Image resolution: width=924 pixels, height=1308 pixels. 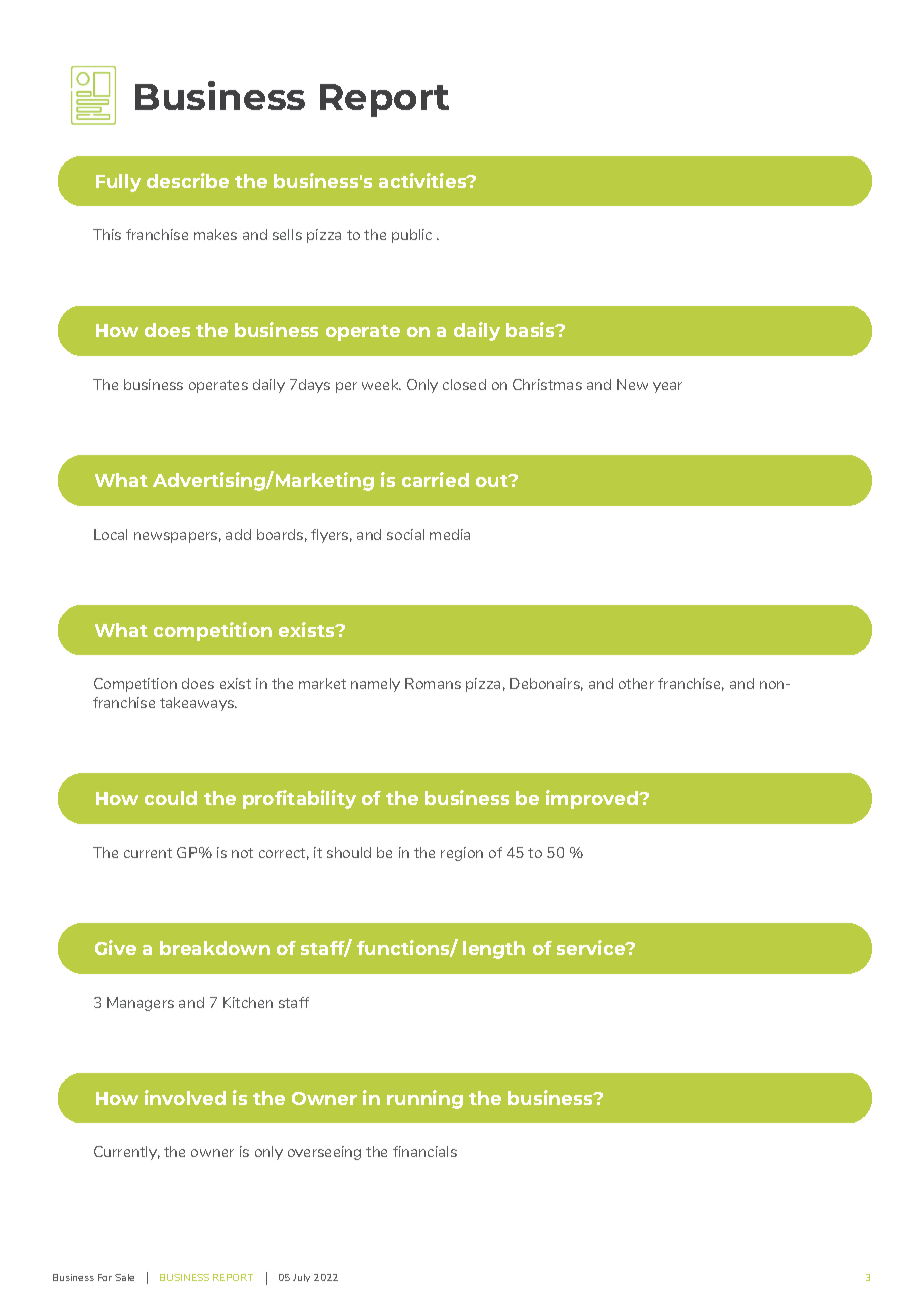 What do you see at coordinates (301, 1278) in the screenshot?
I see `July` at bounding box center [301, 1278].
